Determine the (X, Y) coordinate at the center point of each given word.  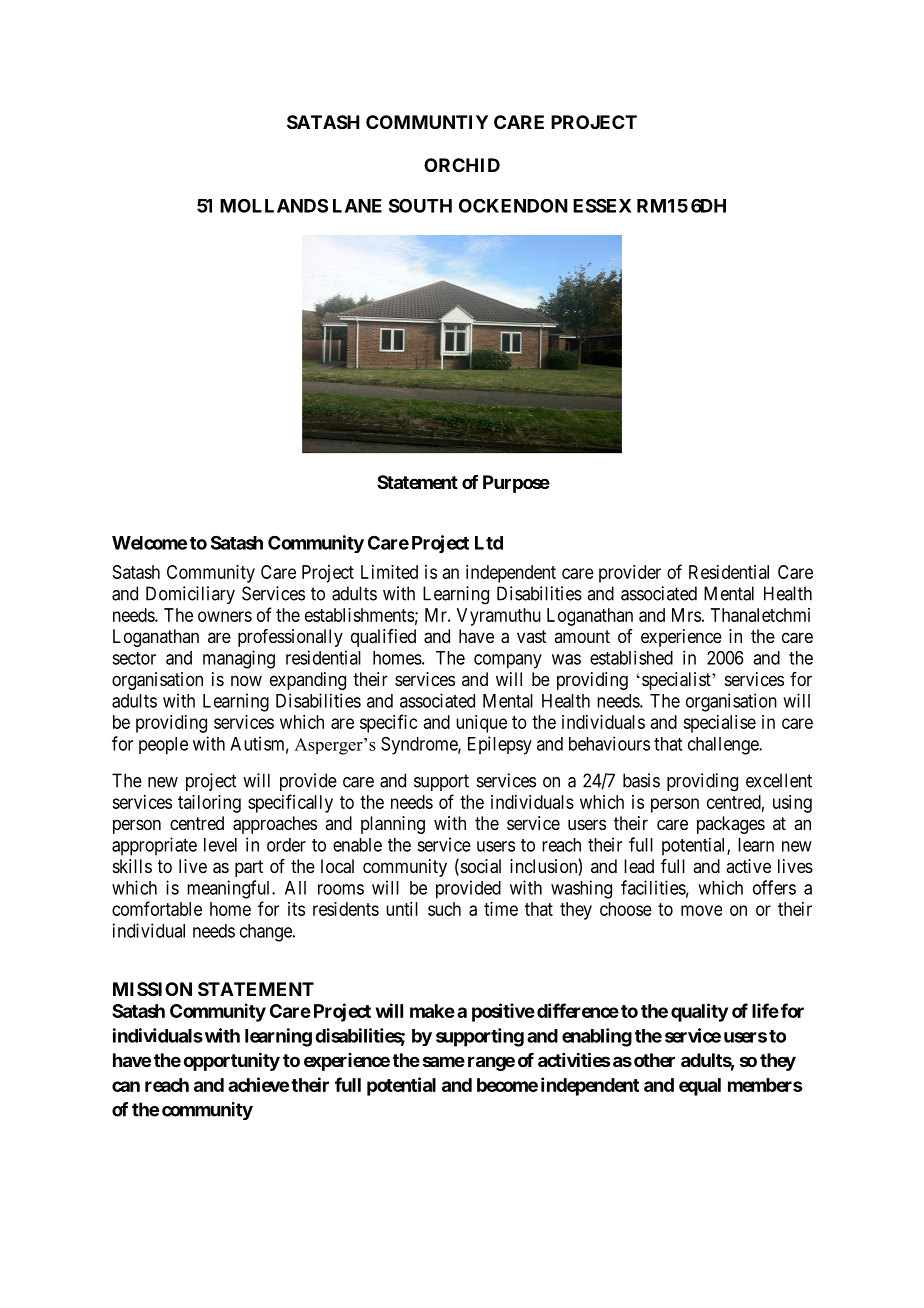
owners (225, 616)
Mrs (686, 615)
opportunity (231, 1061)
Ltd (489, 543)
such (444, 909)
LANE (357, 206)
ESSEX (602, 205)
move (701, 910)
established (631, 658)
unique (481, 724)
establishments (359, 615)
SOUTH (420, 205)
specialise (719, 724)
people (163, 746)
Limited (389, 572)
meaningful (230, 889)
